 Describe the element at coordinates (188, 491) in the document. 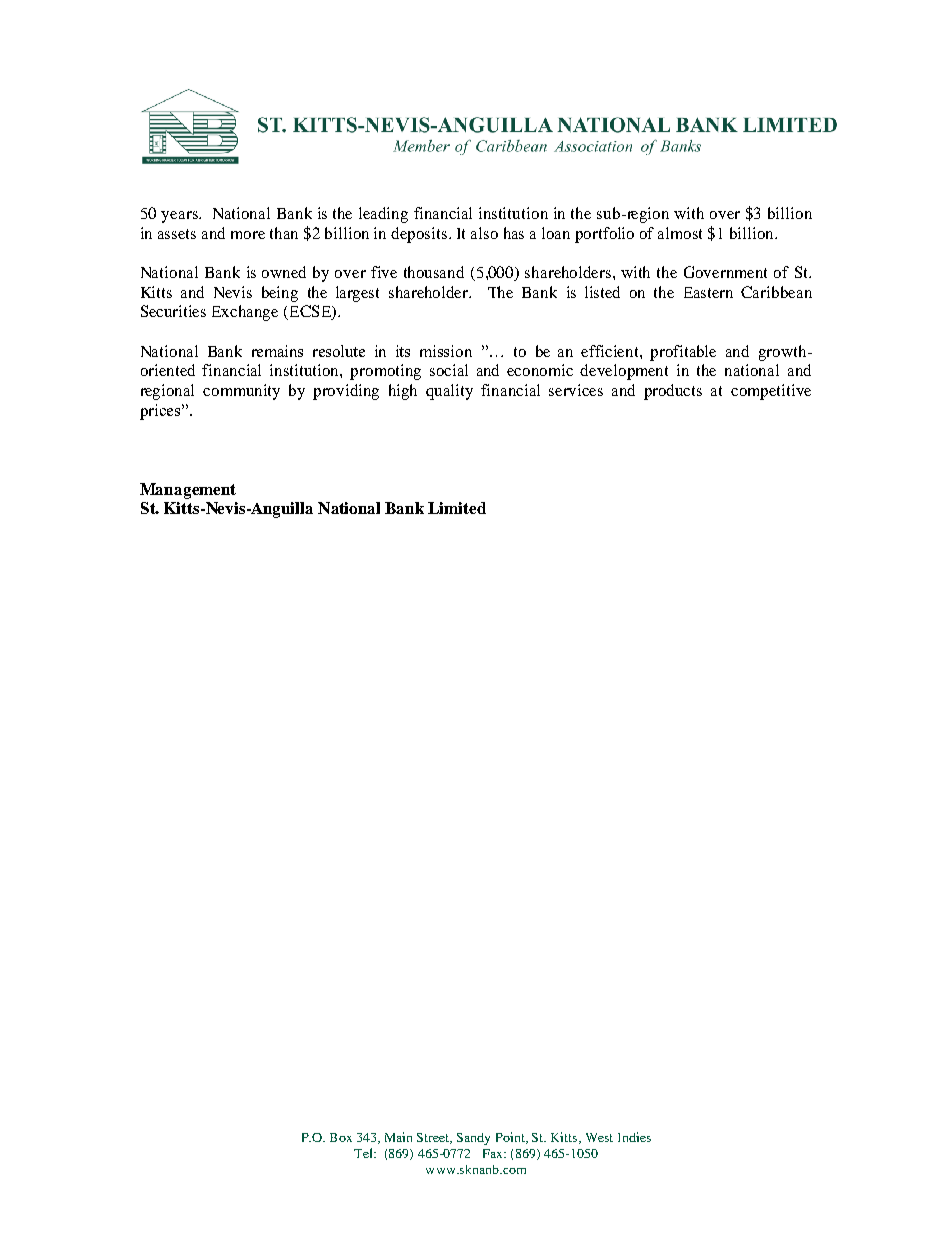

I see `Management` at that location.
